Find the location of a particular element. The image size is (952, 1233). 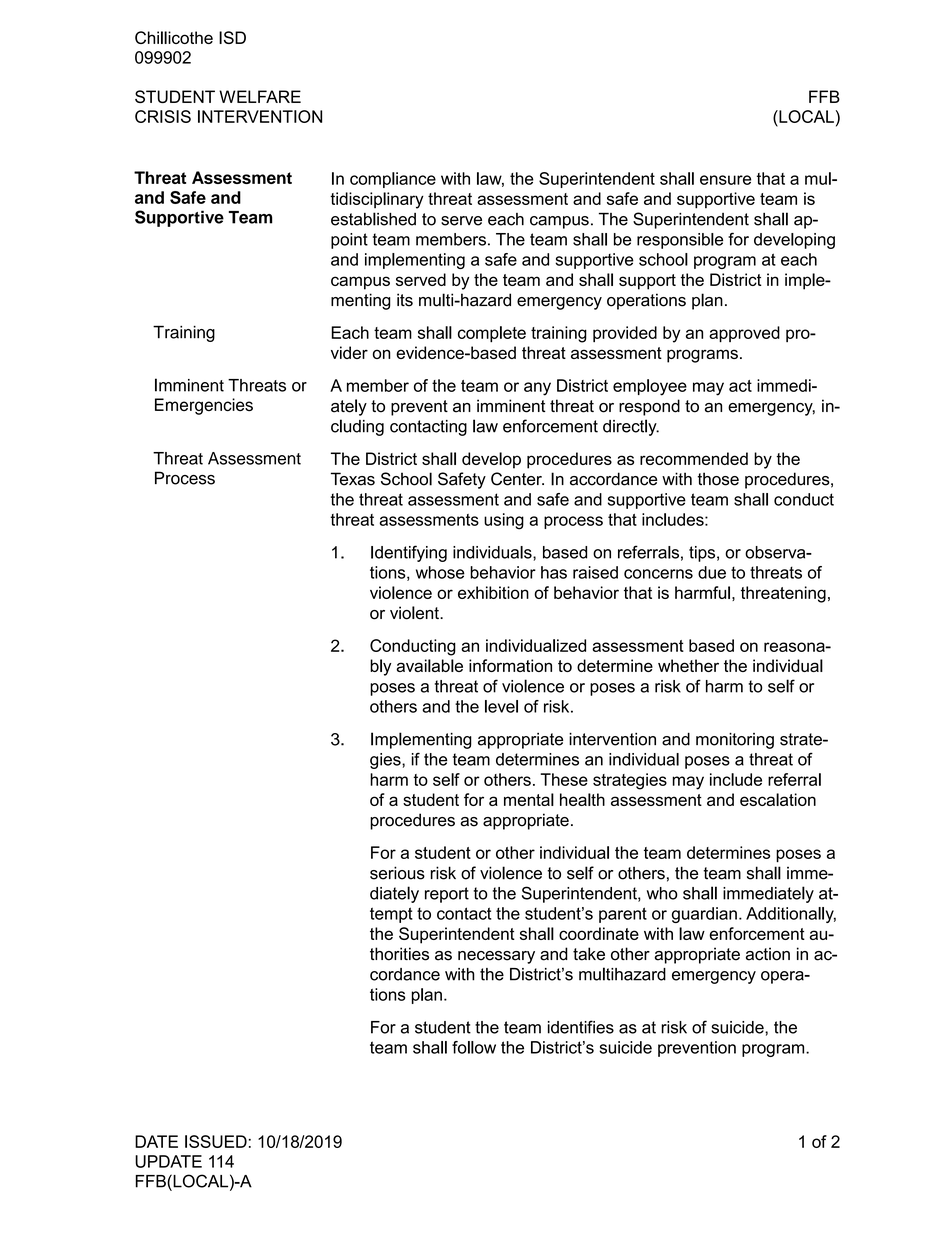

compliance is located at coordinates (393, 180).
